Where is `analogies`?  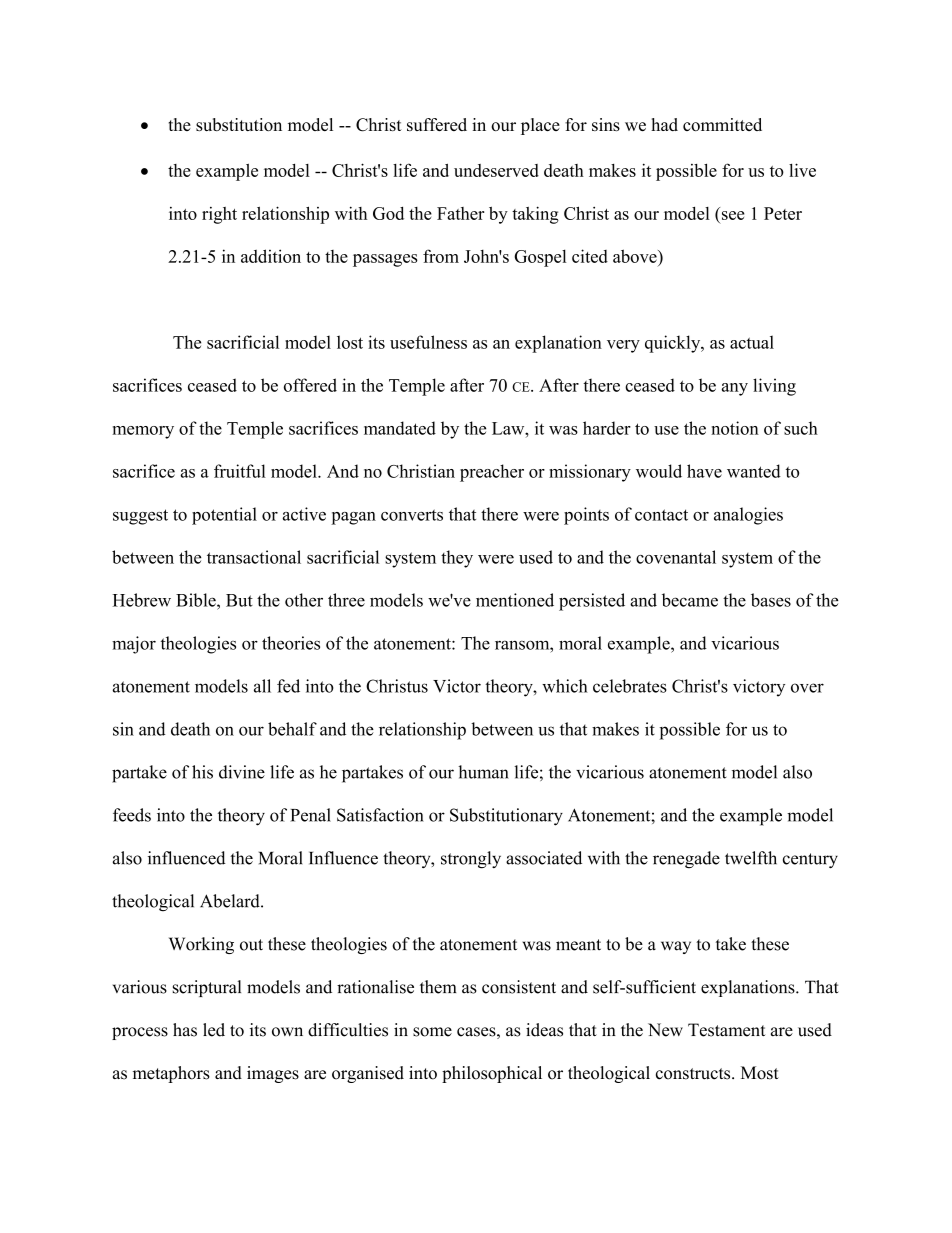
analogies is located at coordinates (748, 516).
